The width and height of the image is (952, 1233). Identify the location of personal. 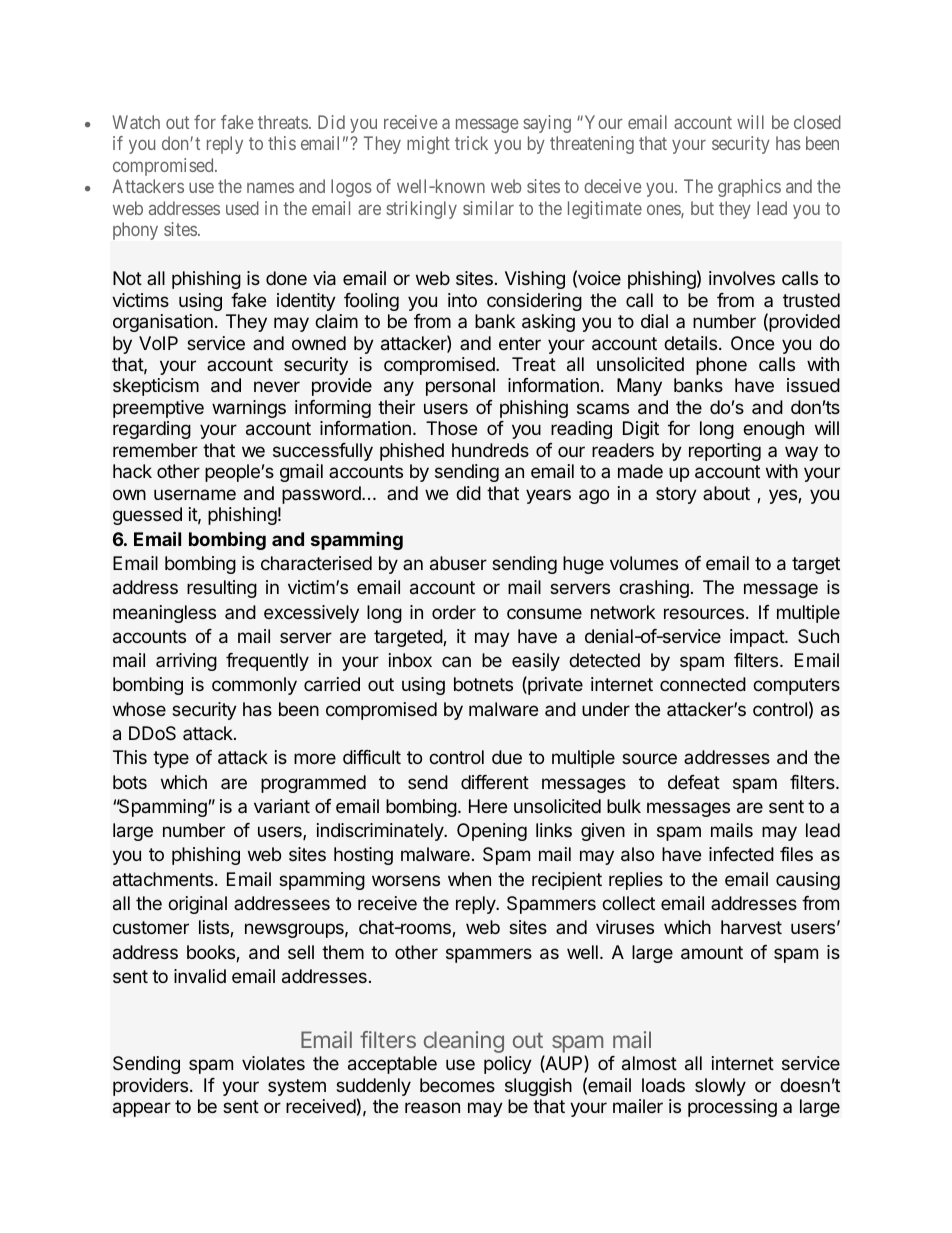
(460, 387).
